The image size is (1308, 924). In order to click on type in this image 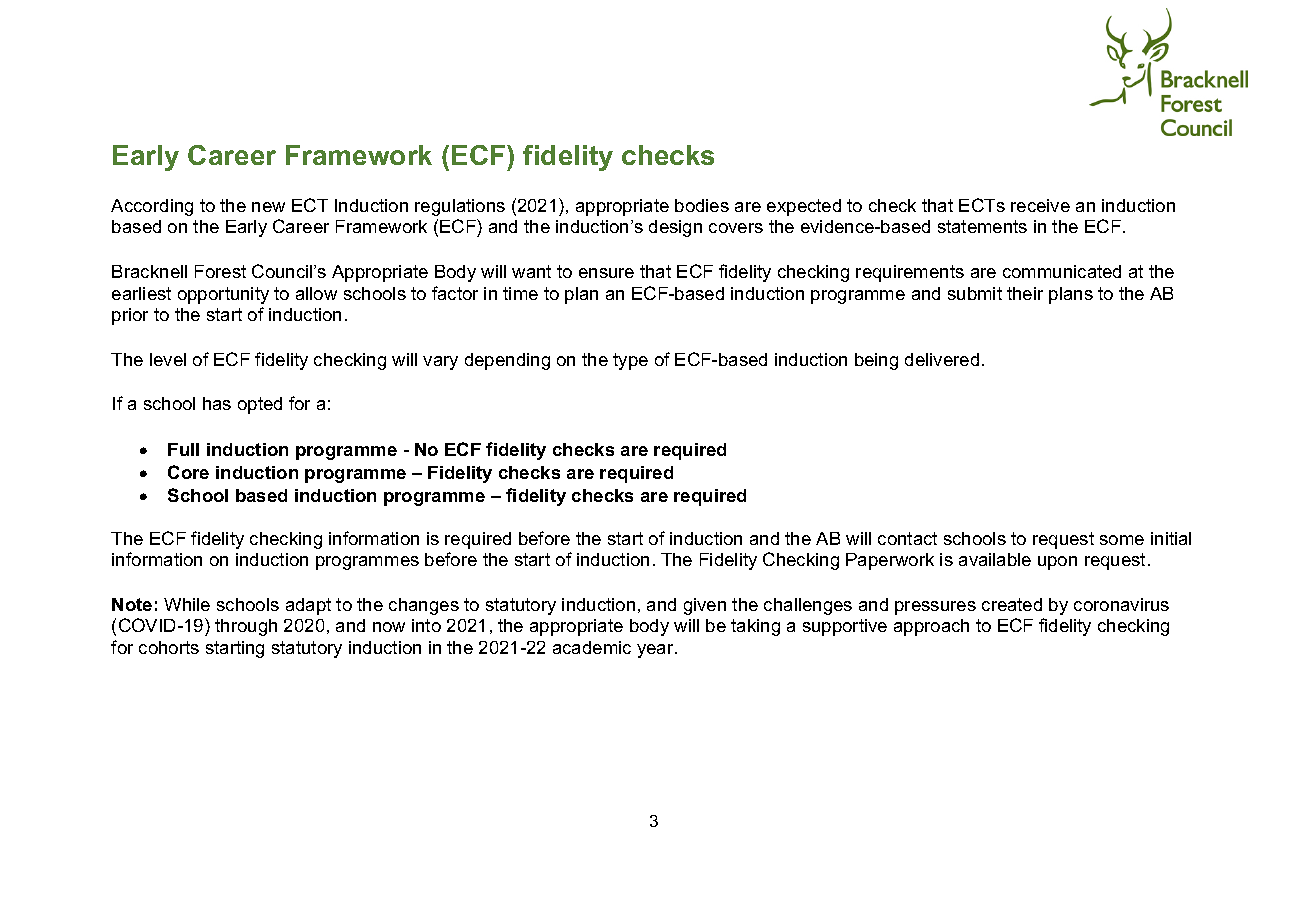, I will do `click(630, 361)`.
